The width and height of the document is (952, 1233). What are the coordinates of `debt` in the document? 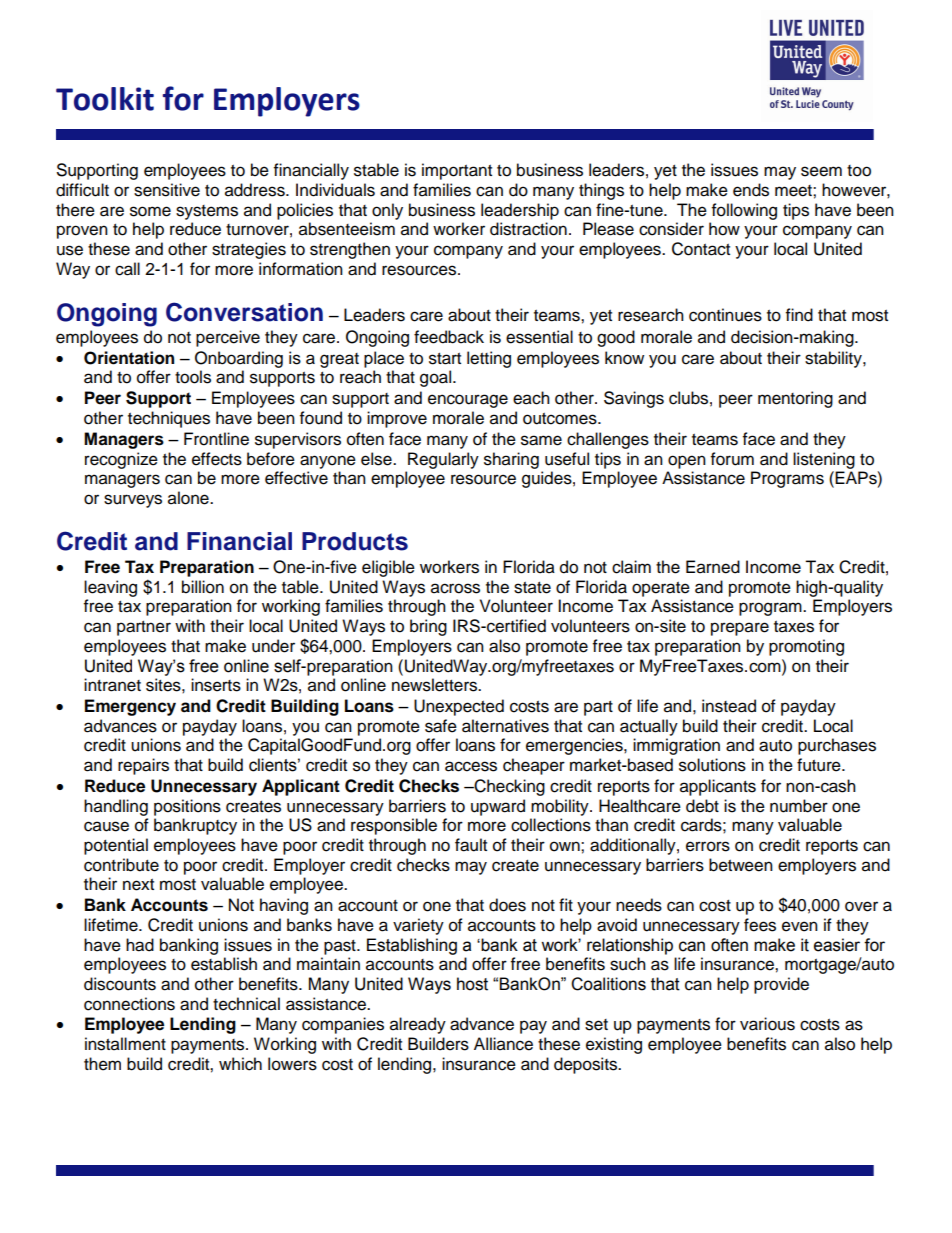 It's located at (702, 806).
